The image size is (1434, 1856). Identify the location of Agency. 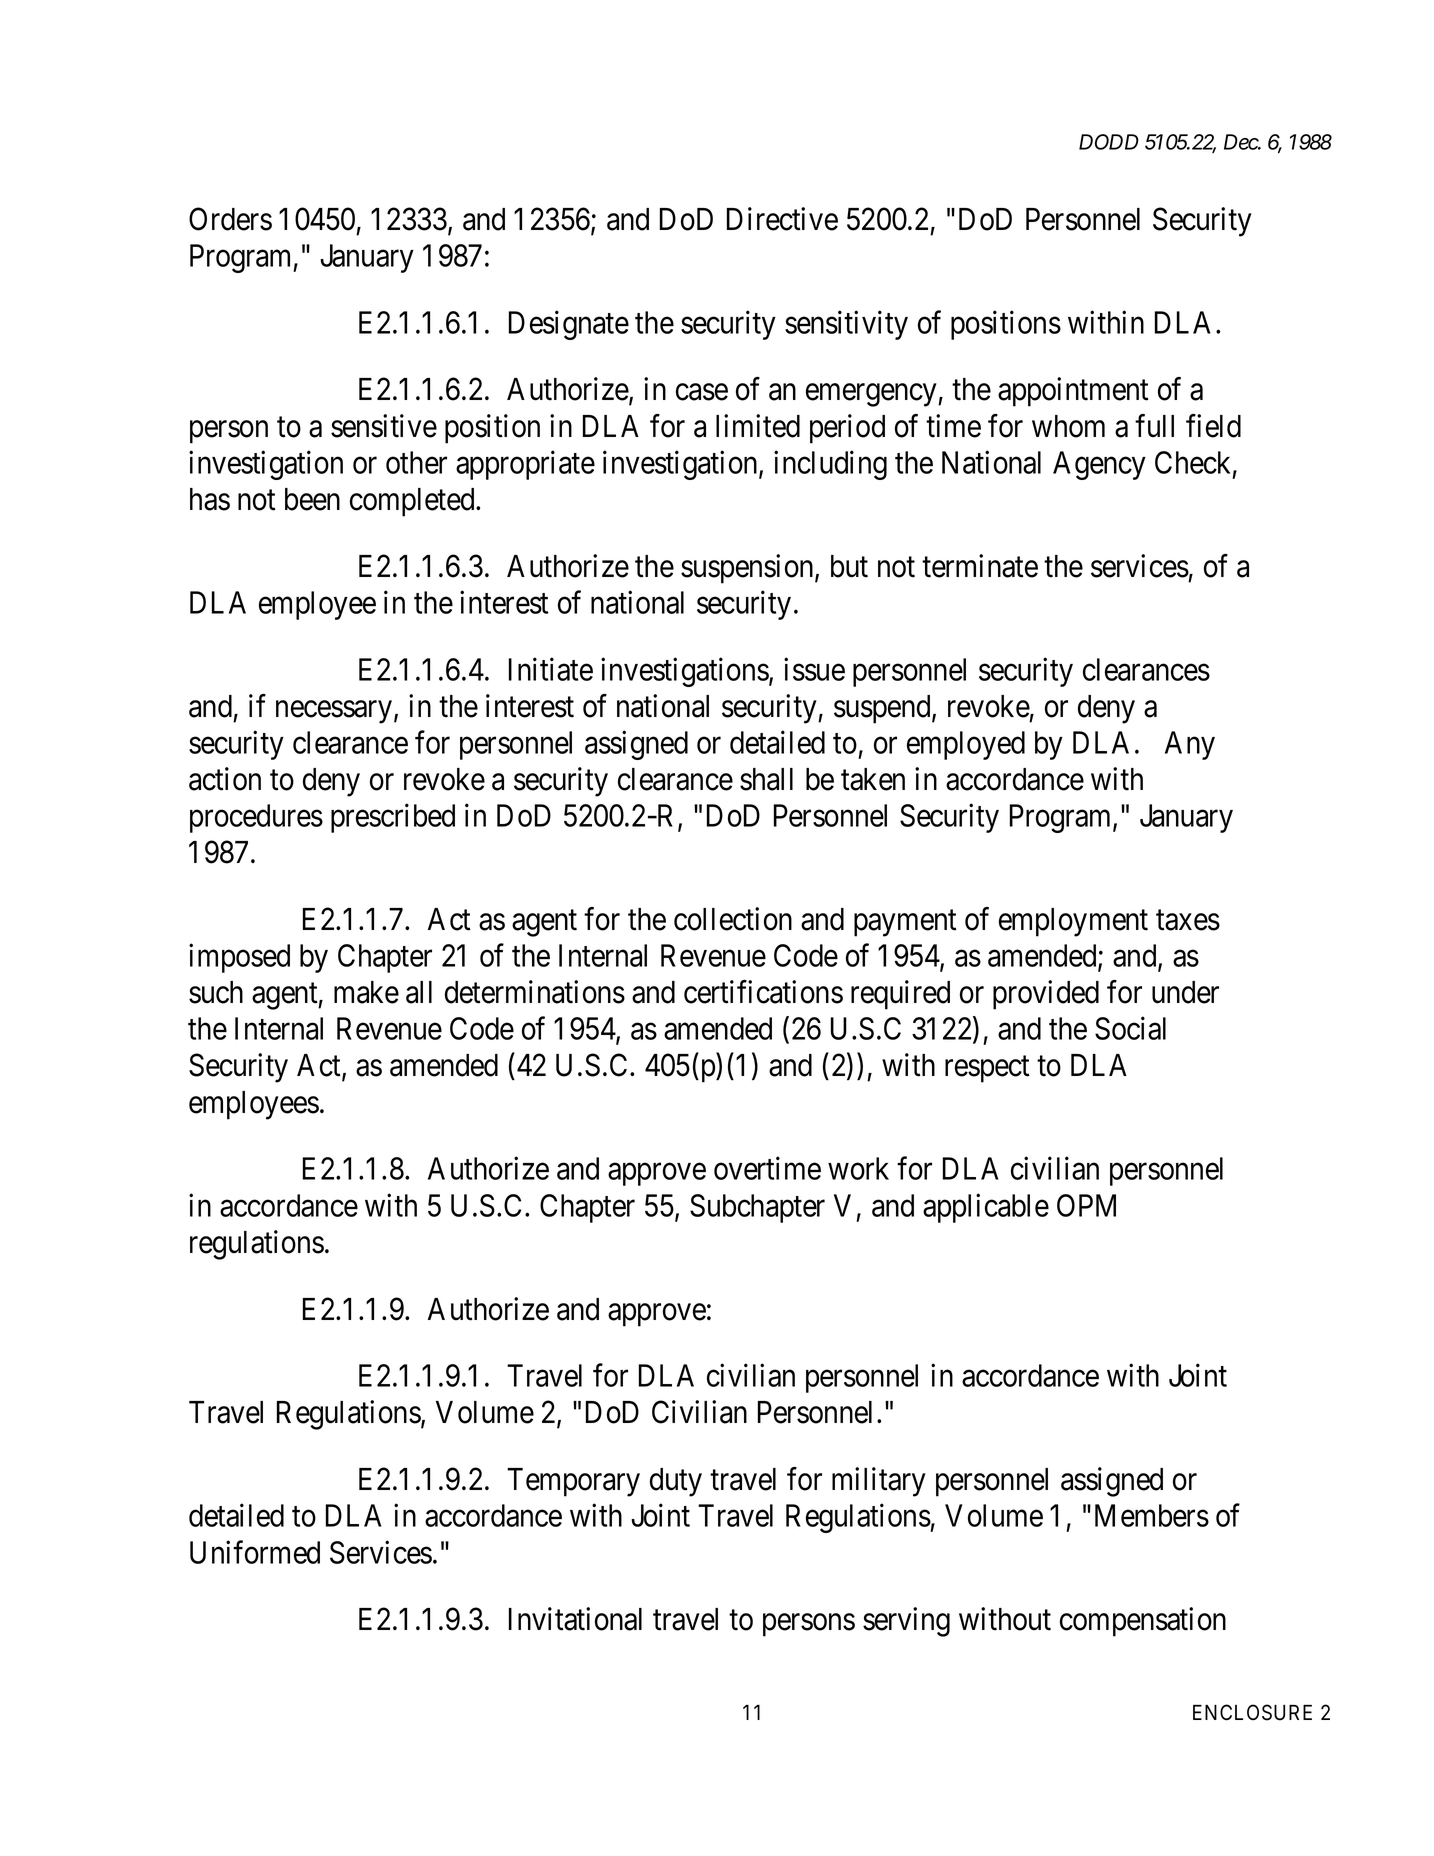
(1099, 465).
